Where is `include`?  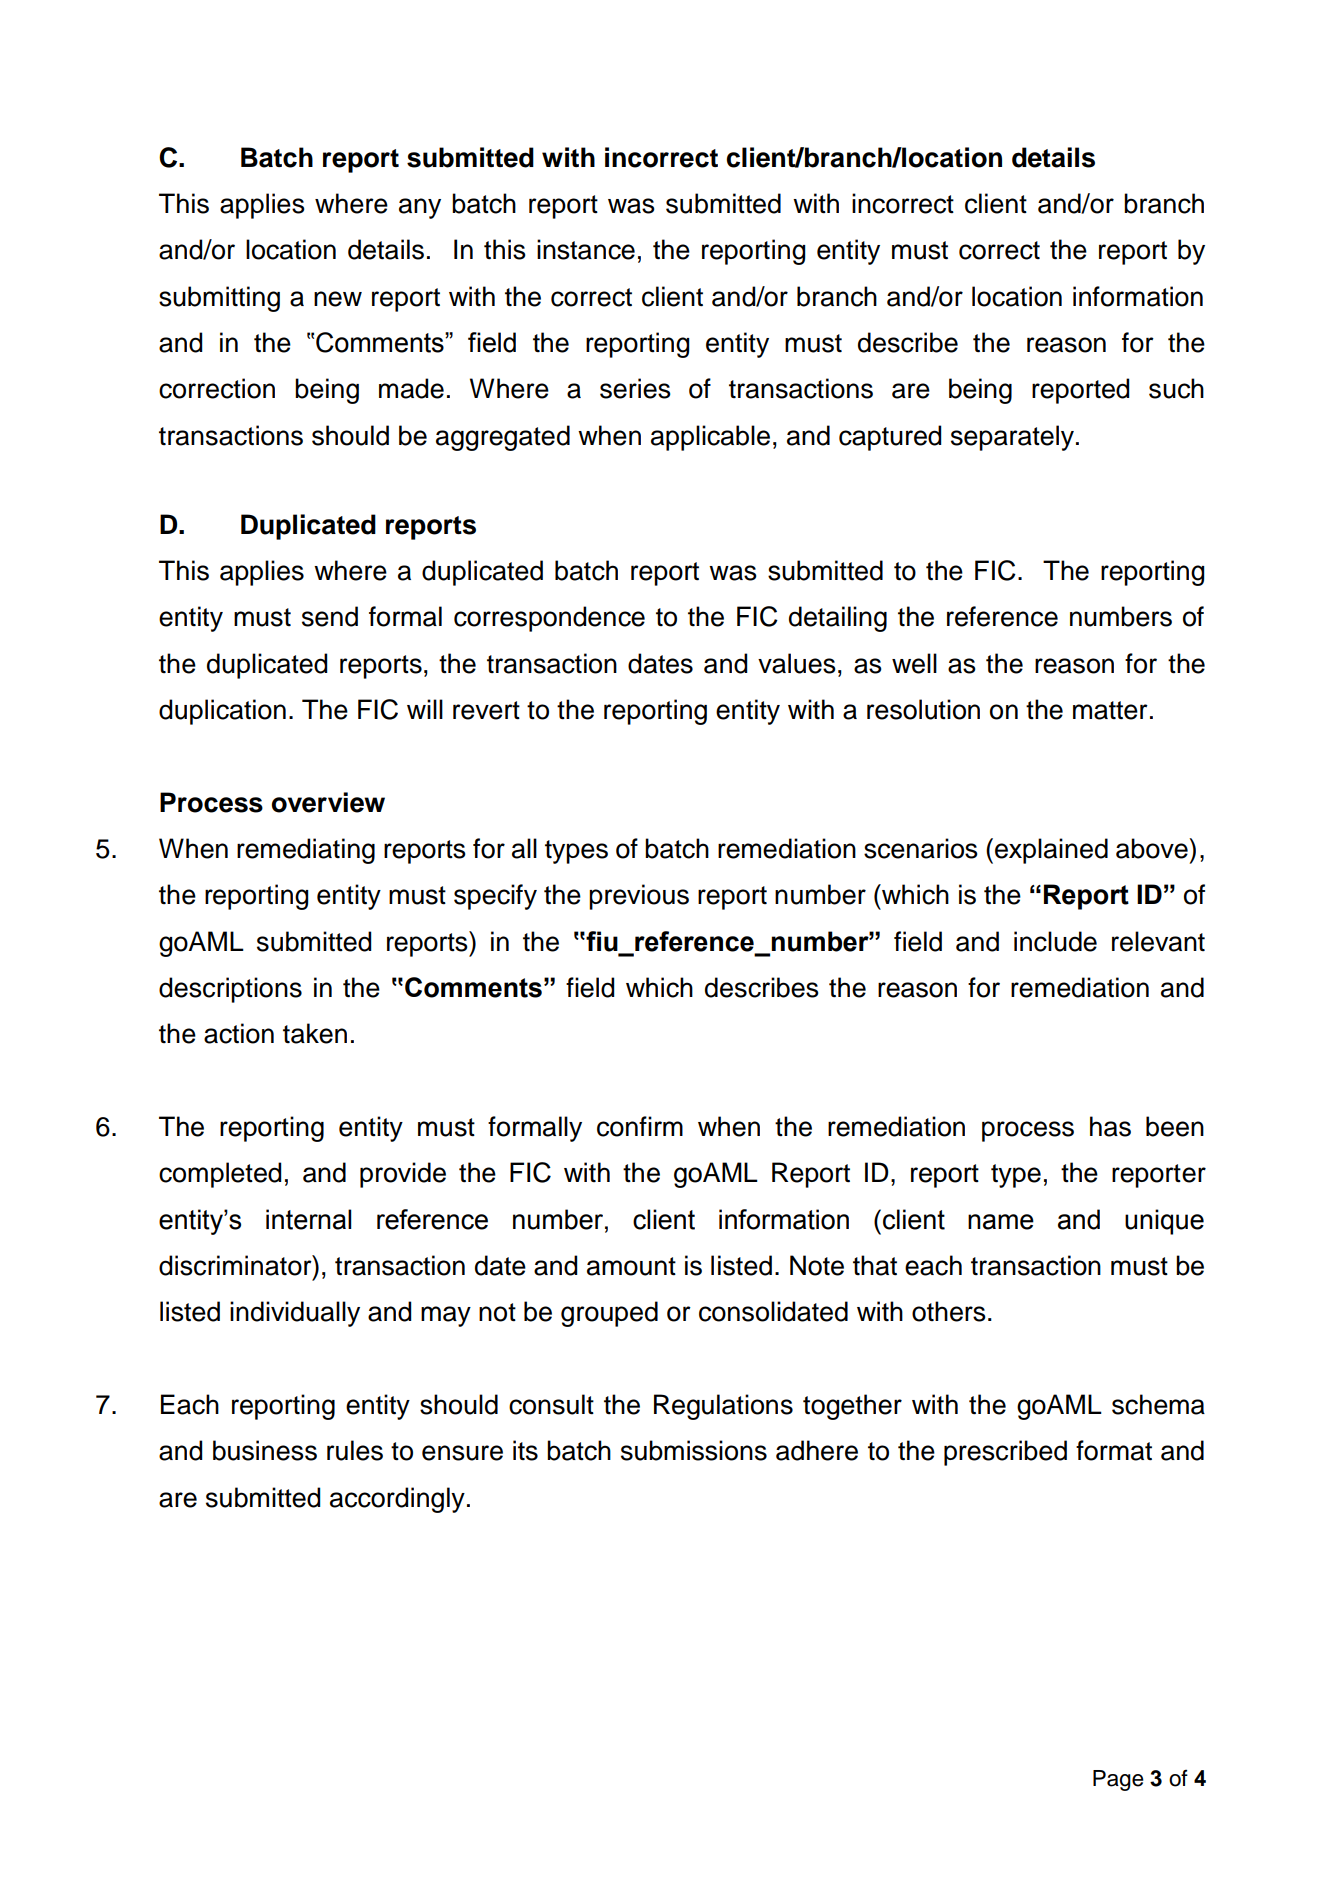
include is located at coordinates (1055, 941).
